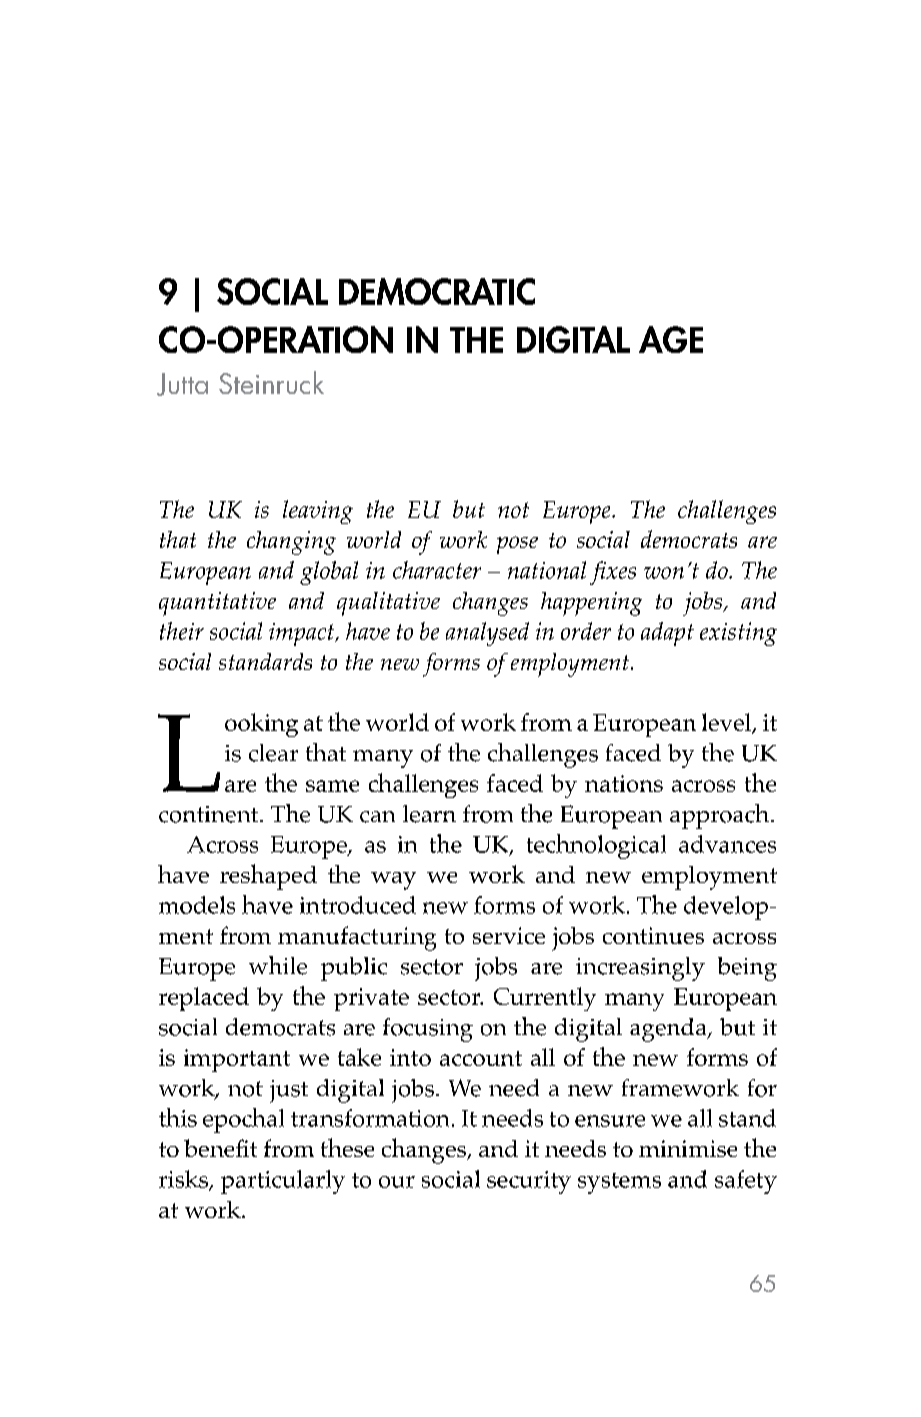 The height and width of the document is (1417, 921). What do you see at coordinates (653, 935) in the document?
I see `continues` at bounding box center [653, 935].
